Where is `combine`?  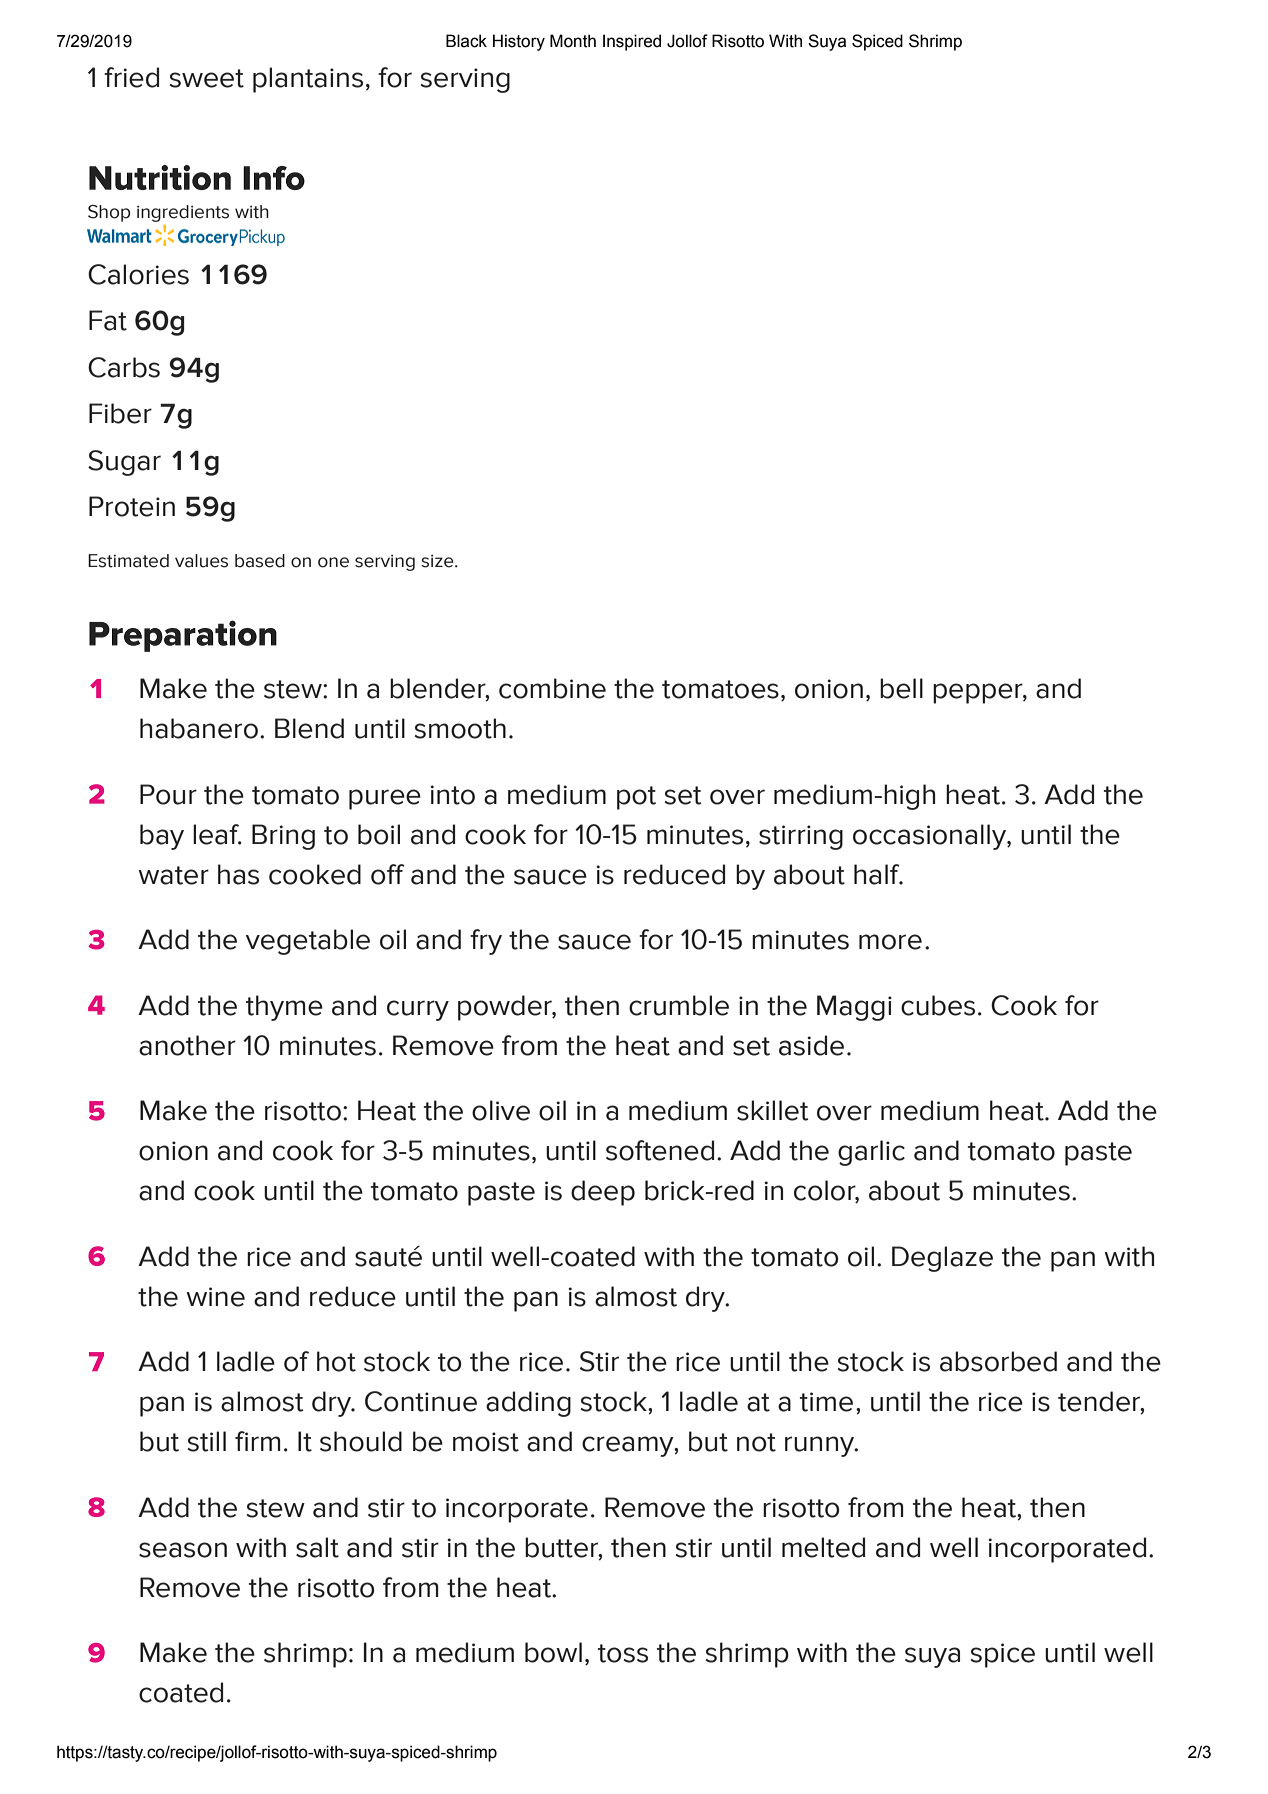 combine is located at coordinates (552, 688).
